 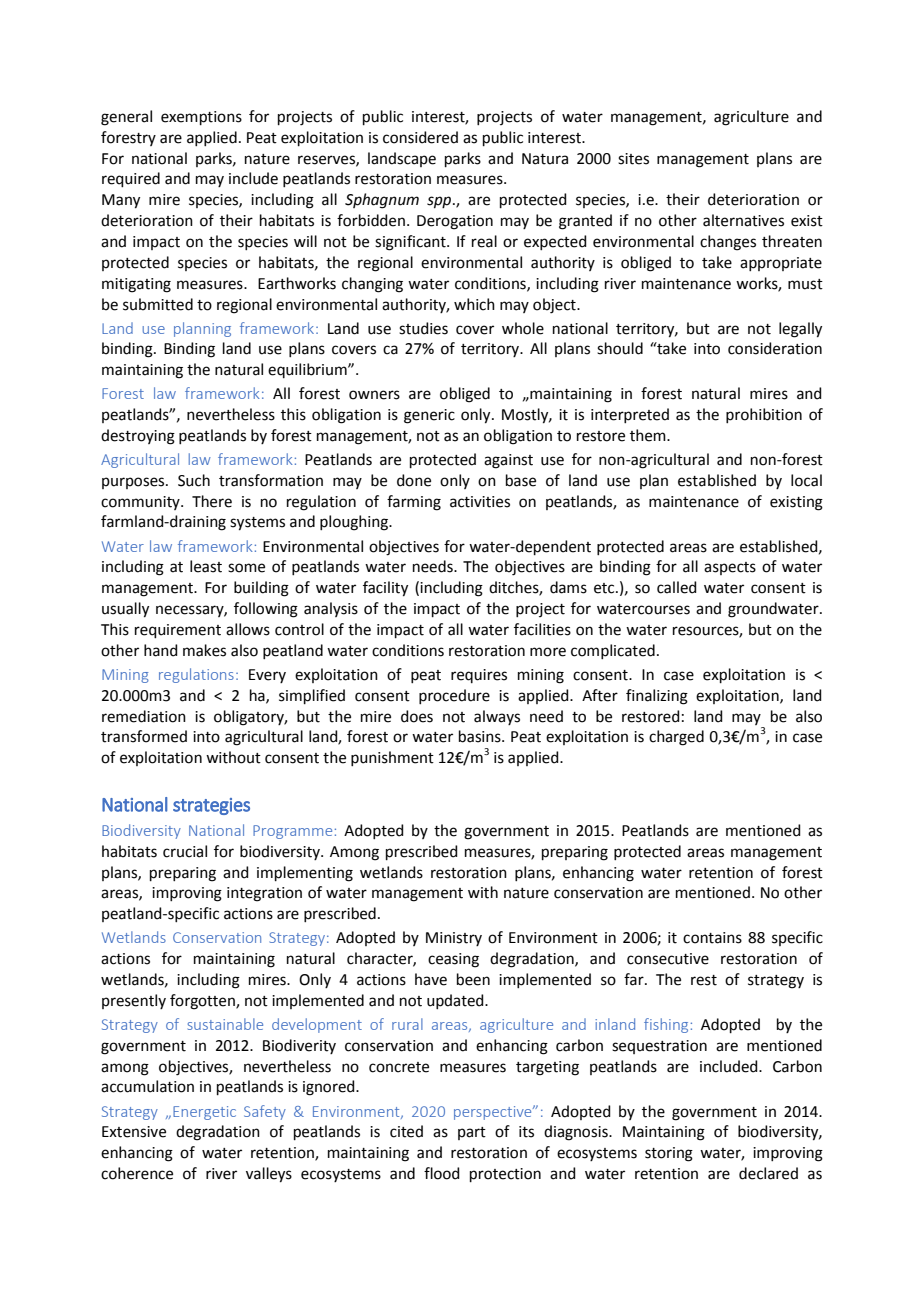 What do you see at coordinates (420, 137) in the screenshot?
I see `considered` at bounding box center [420, 137].
